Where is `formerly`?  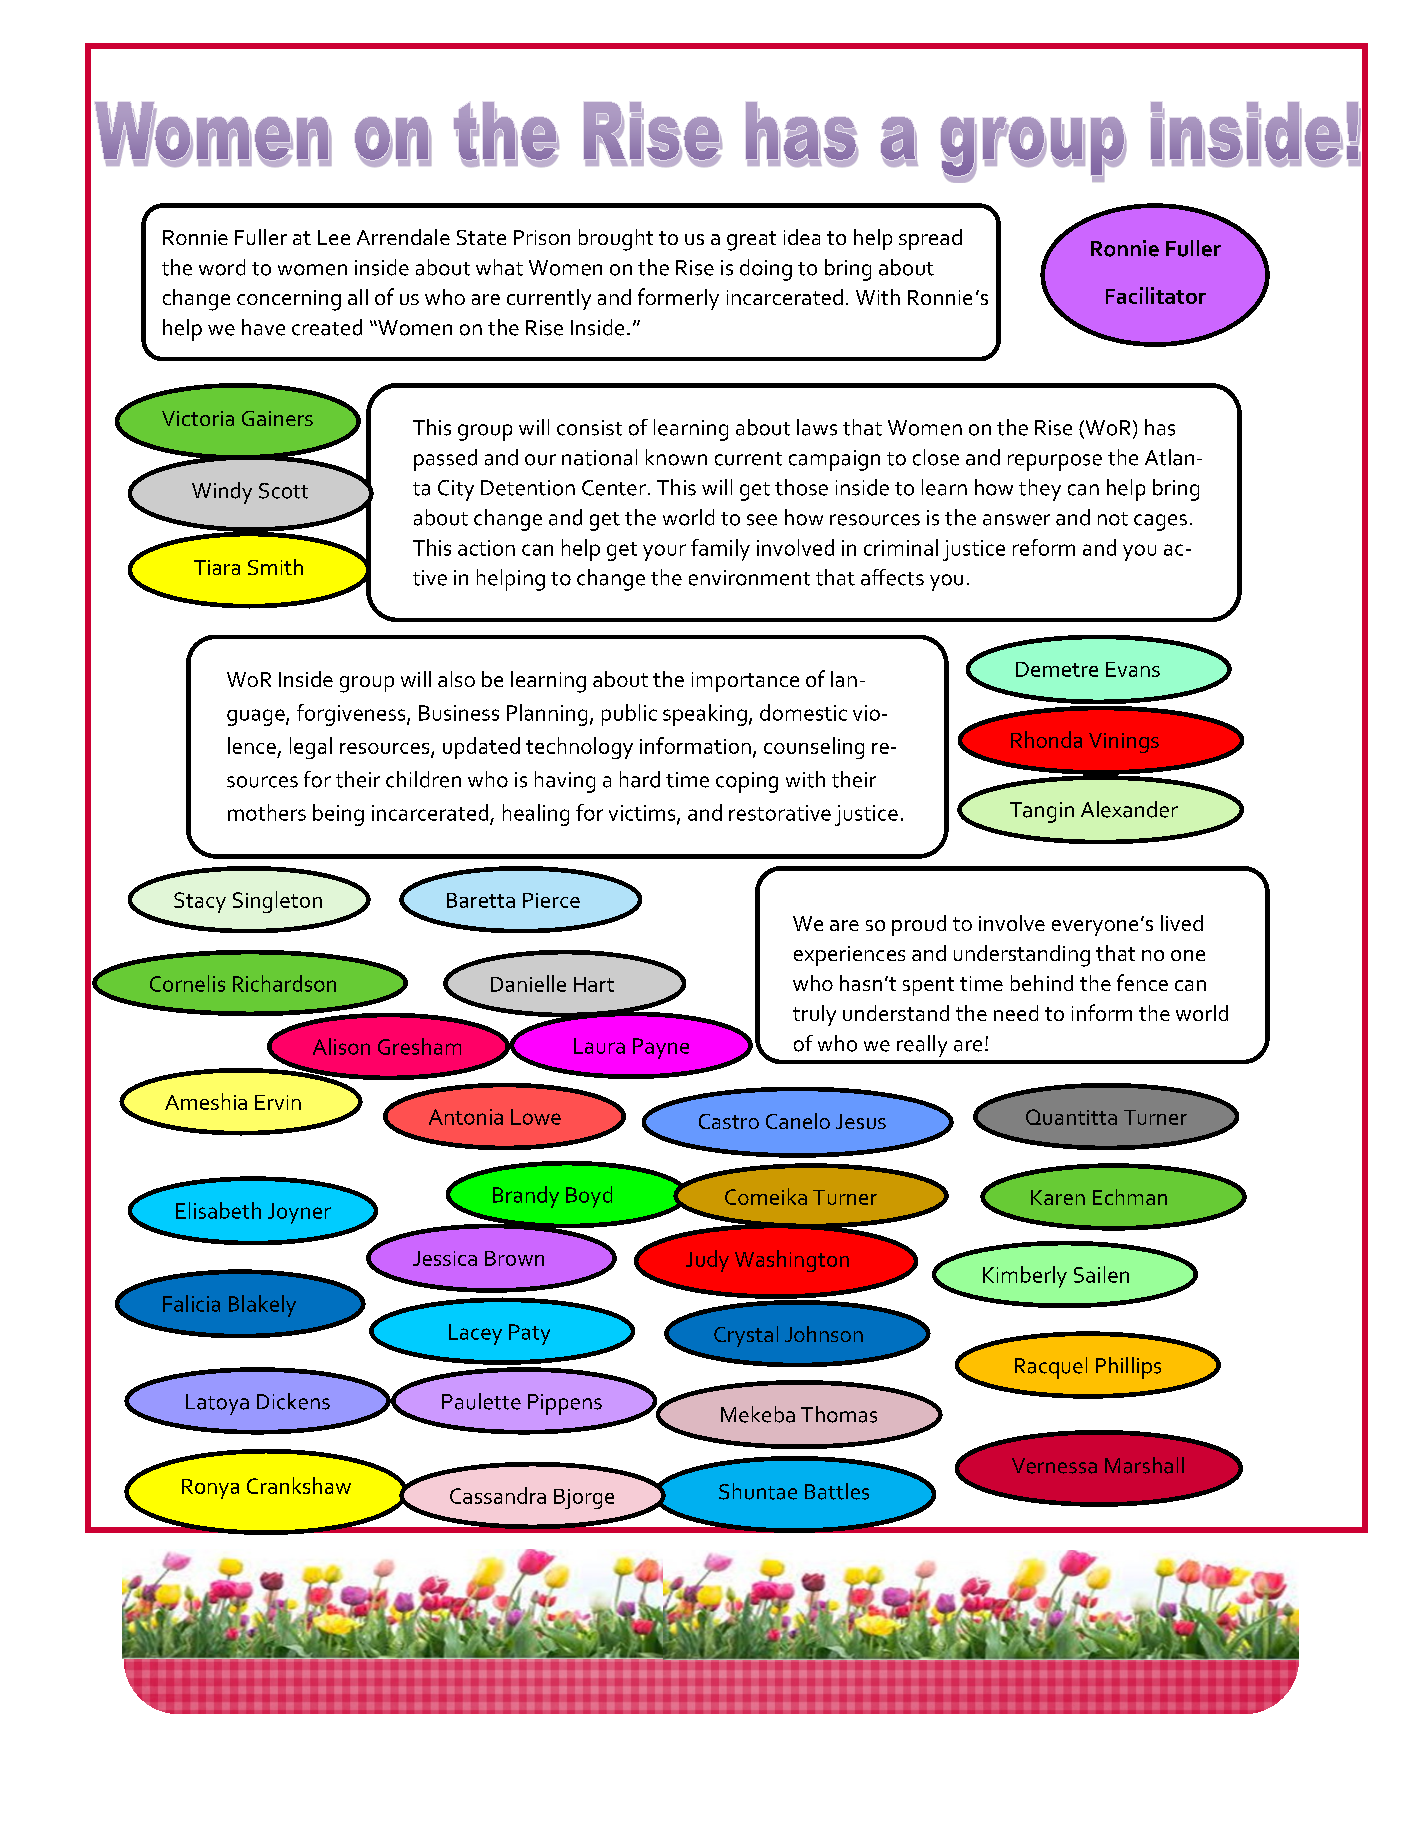 formerly is located at coordinates (678, 299).
